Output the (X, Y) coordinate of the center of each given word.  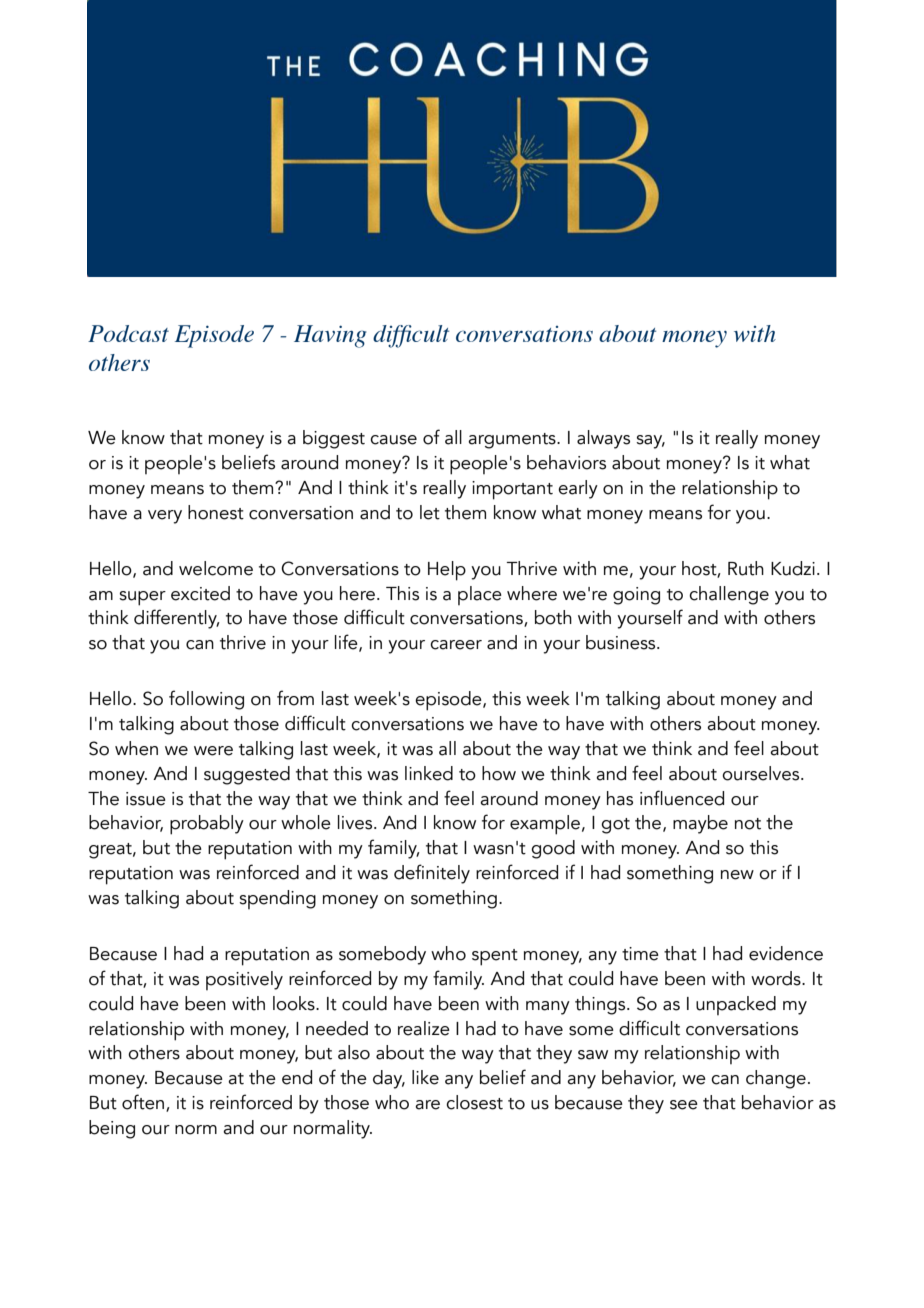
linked (429, 773)
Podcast (128, 333)
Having (330, 336)
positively (244, 980)
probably (207, 825)
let (430, 512)
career (456, 645)
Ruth (746, 568)
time (640, 954)
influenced (682, 798)
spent (495, 957)
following (206, 700)
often (143, 1102)
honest (216, 512)
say (650, 442)
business (622, 642)
